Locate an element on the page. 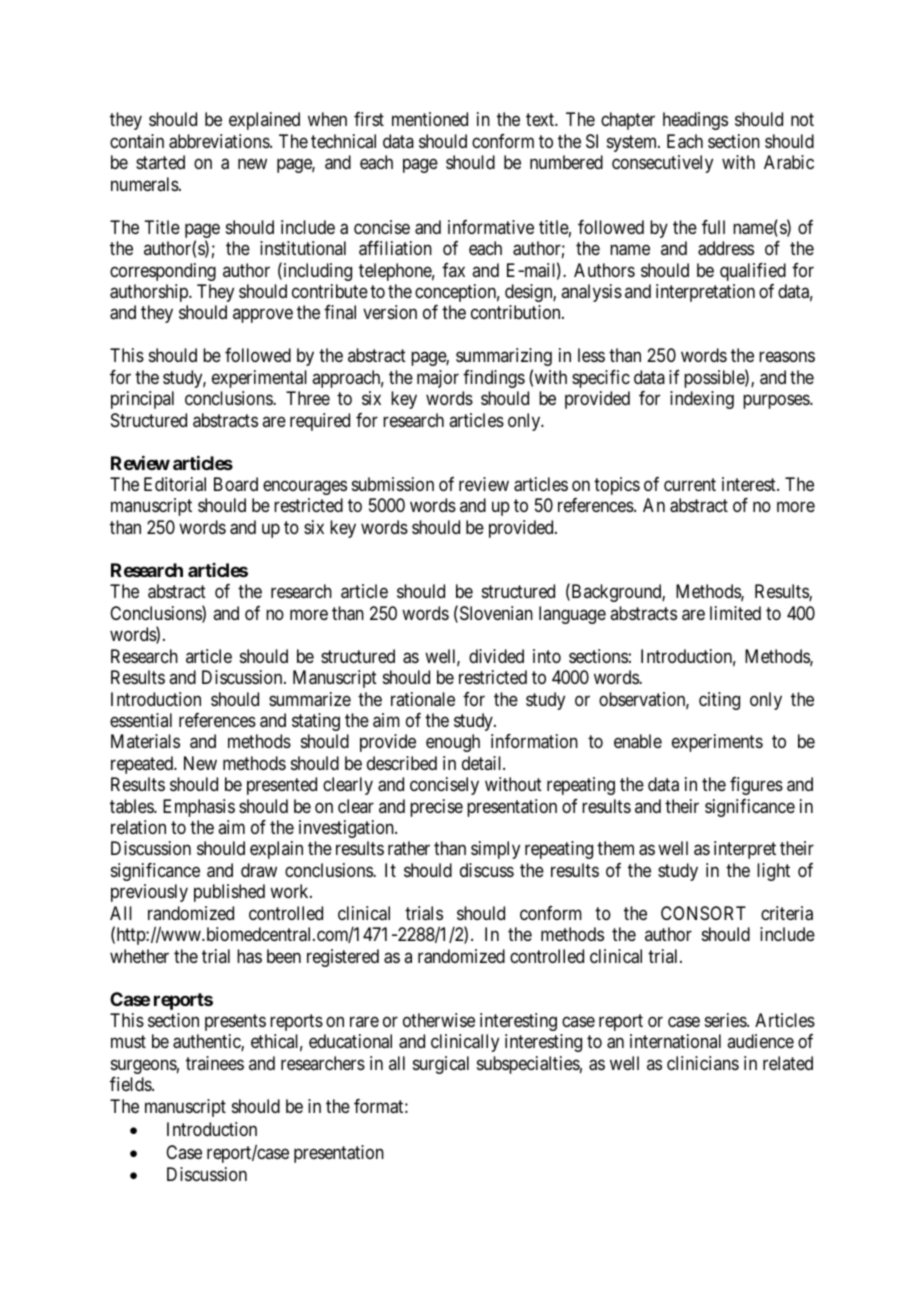  headings is located at coordinates (695, 121).
